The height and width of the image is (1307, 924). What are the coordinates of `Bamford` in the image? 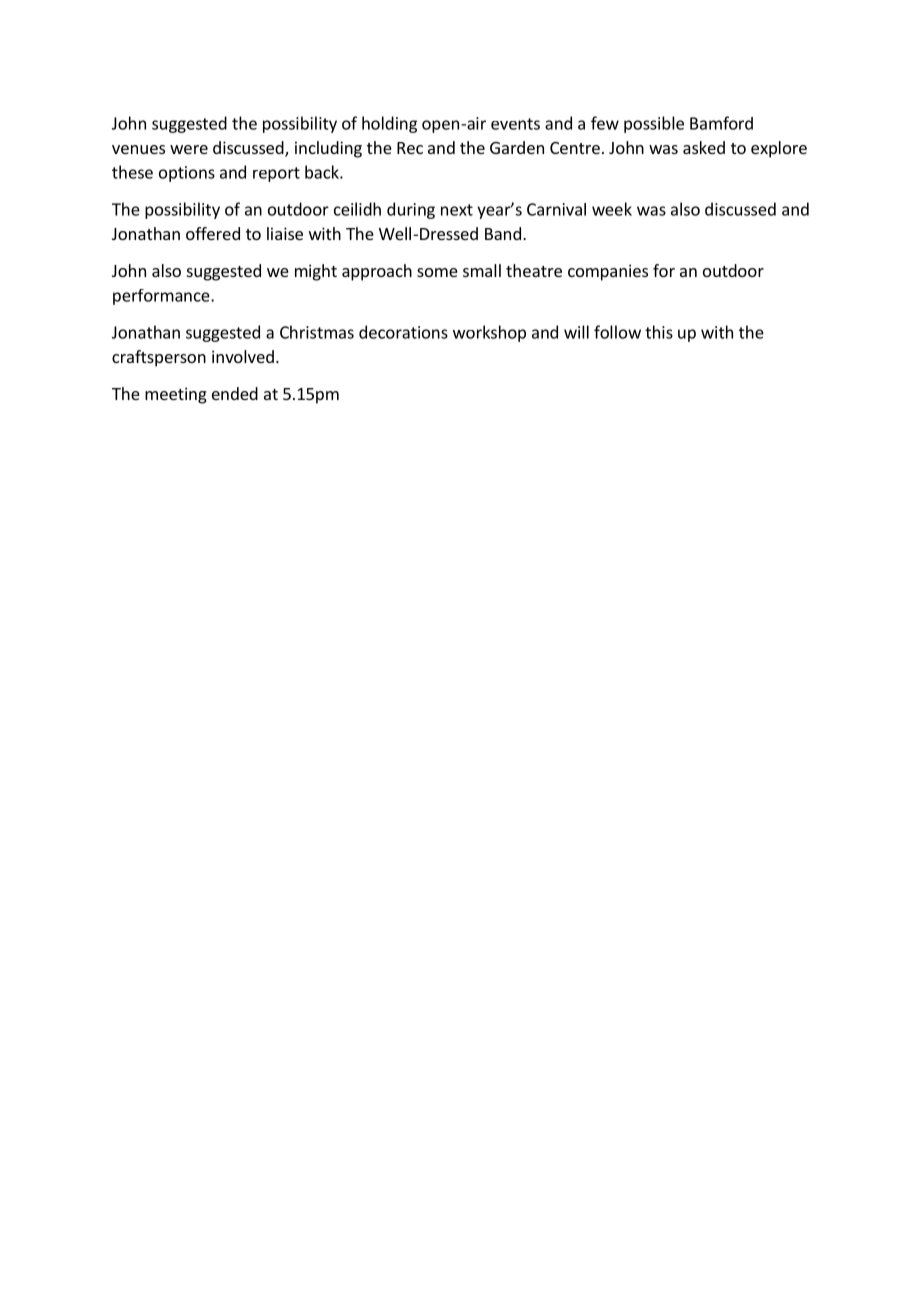 It's located at (721, 123).
